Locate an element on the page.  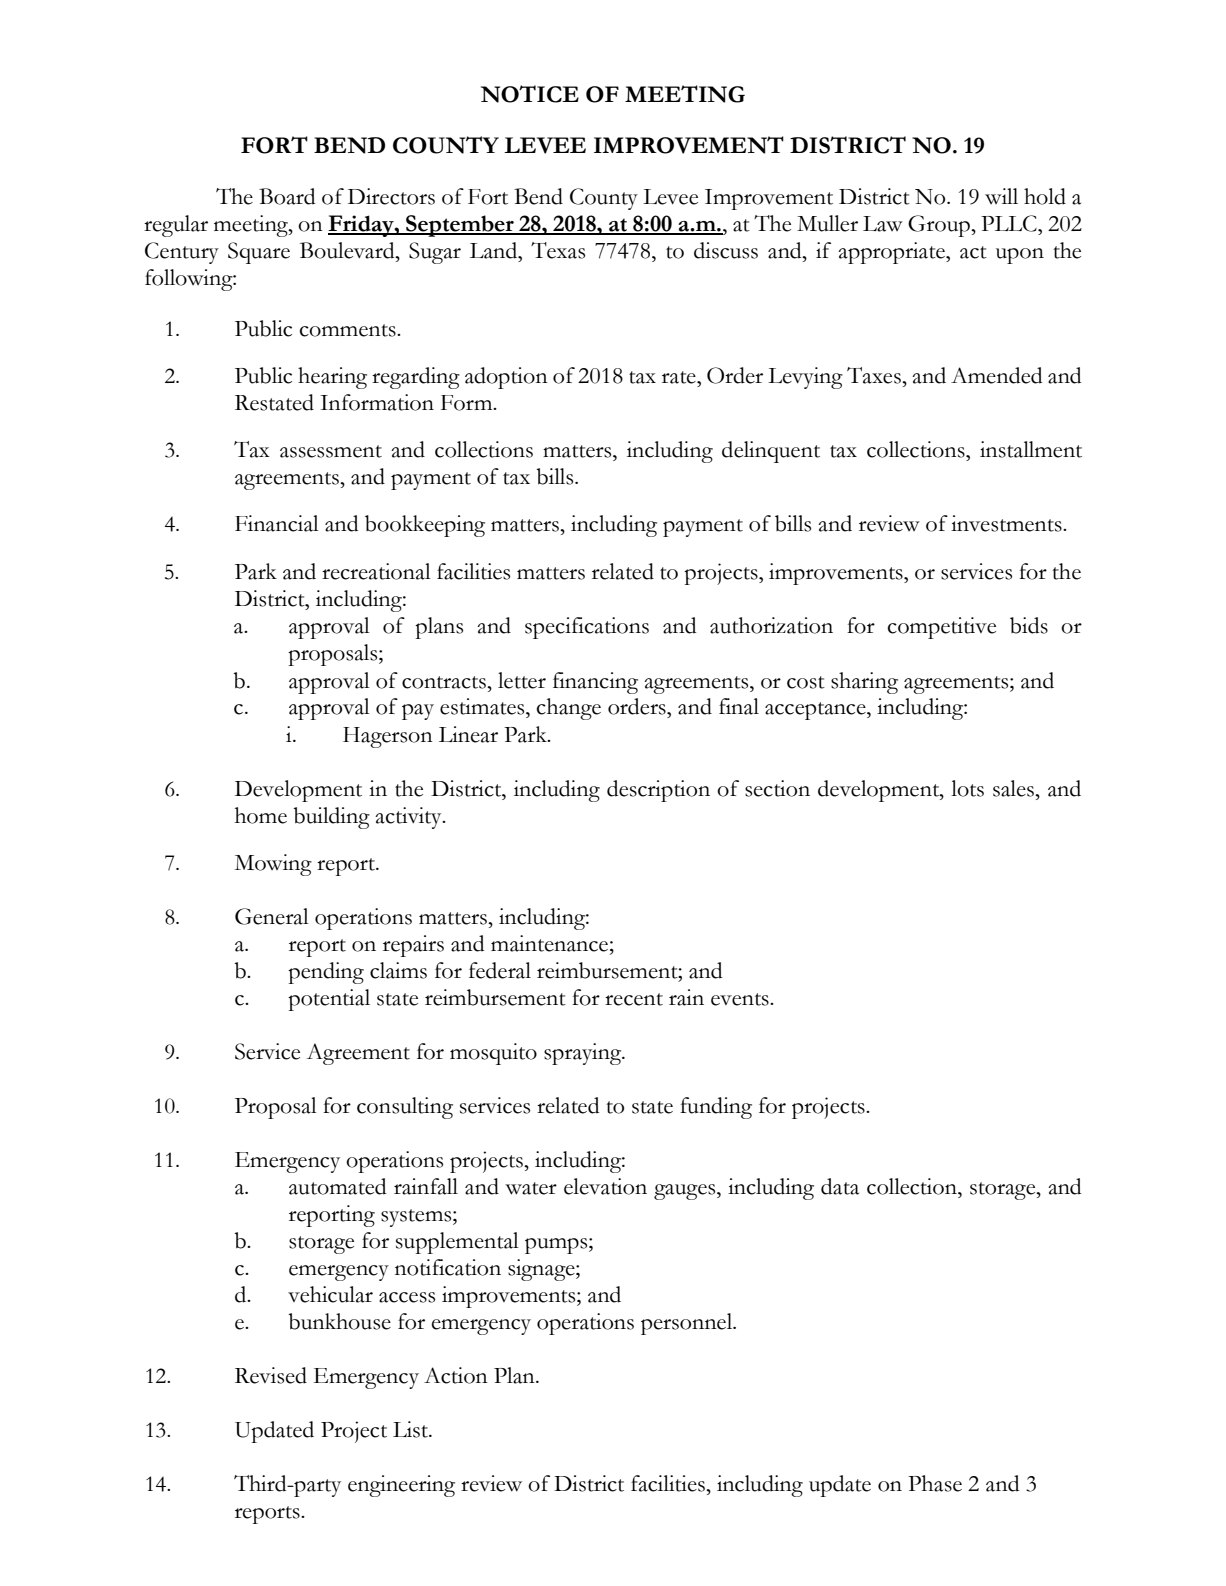
spraying is located at coordinates (584, 1054).
